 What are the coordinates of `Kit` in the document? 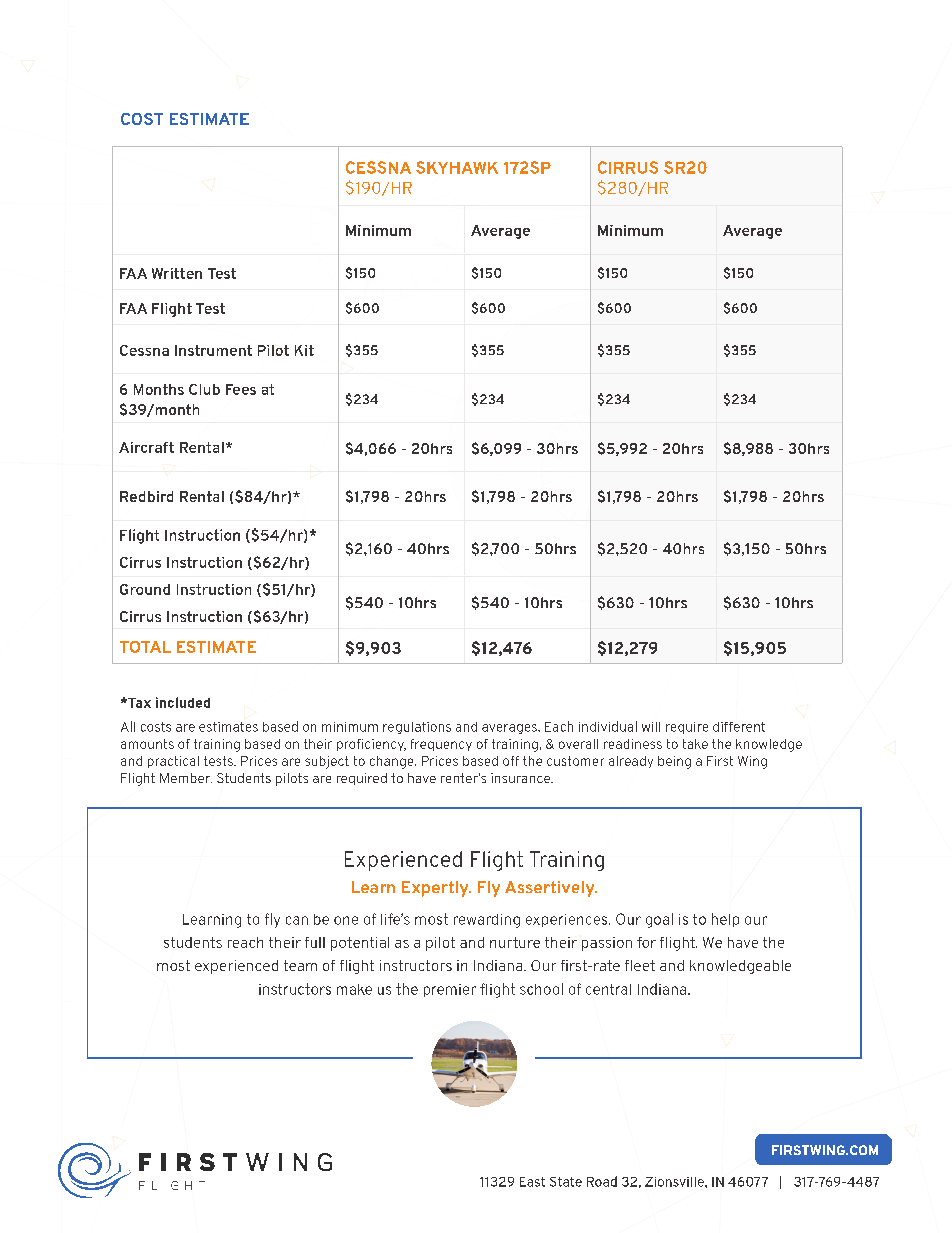 It's located at (304, 350).
